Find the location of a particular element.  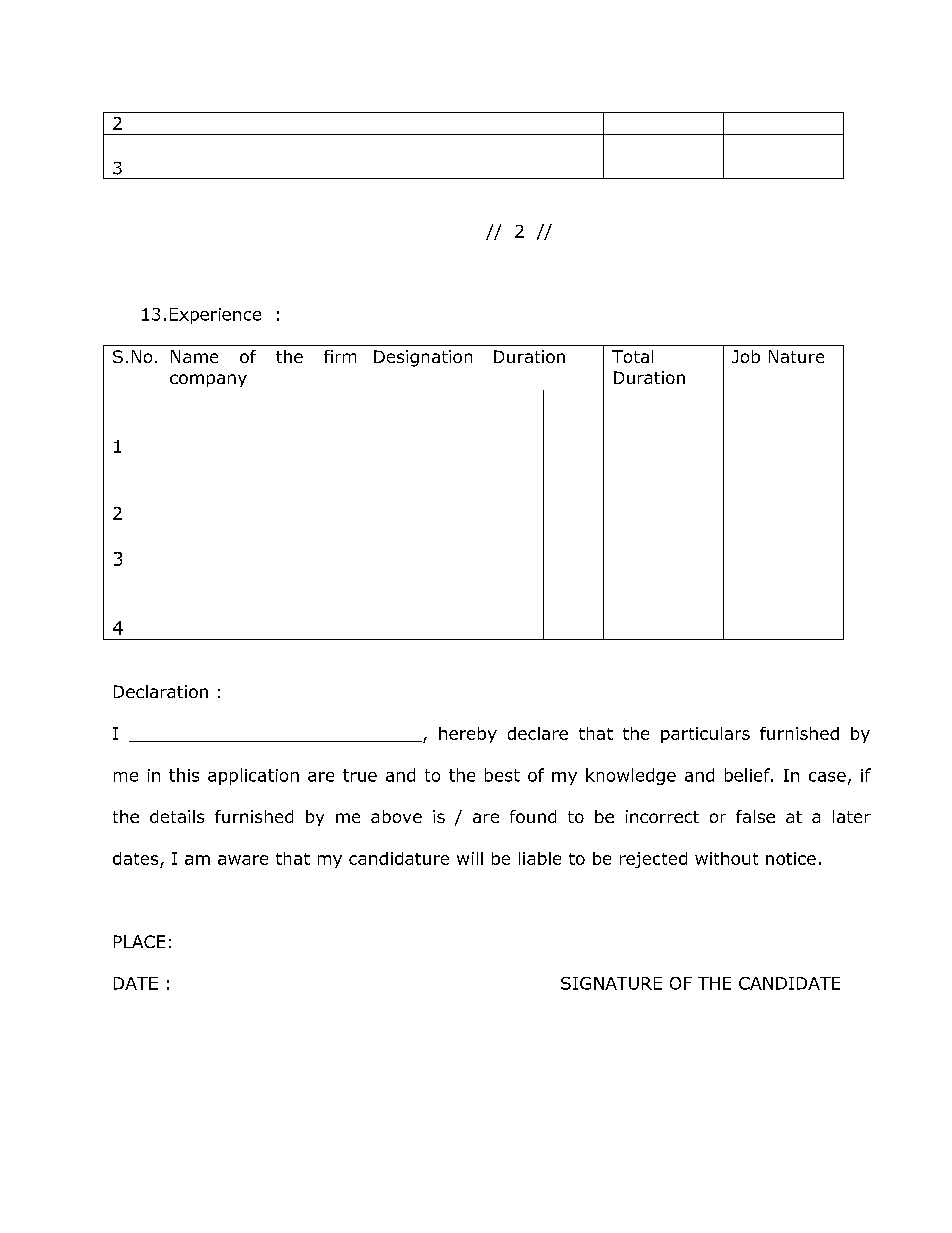

declare is located at coordinates (538, 733).
